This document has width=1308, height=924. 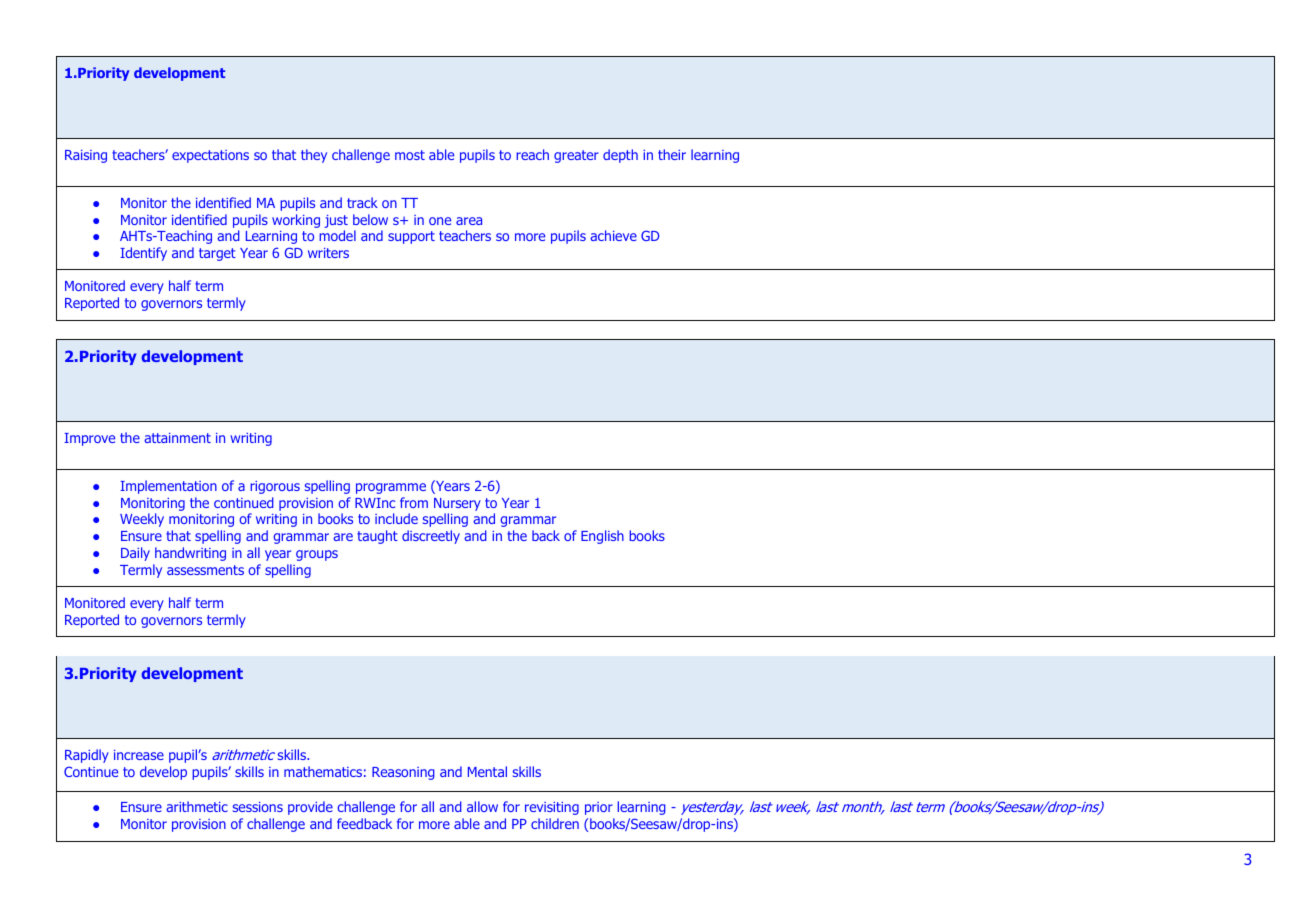 What do you see at coordinates (410, 155) in the document?
I see `most` at bounding box center [410, 155].
